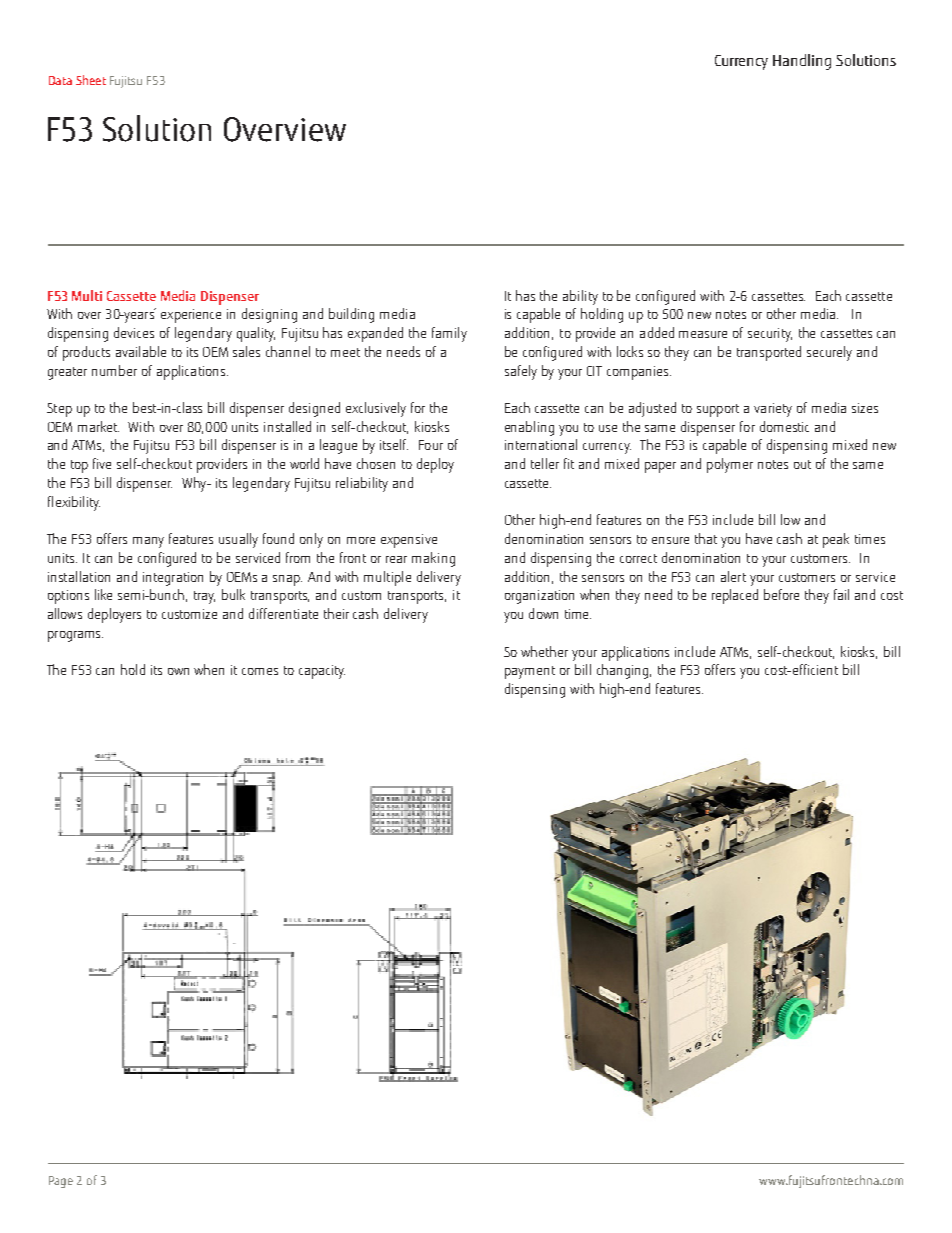 The height and width of the page is (1233, 952). What do you see at coordinates (530, 672) in the page?
I see `payment` at bounding box center [530, 672].
